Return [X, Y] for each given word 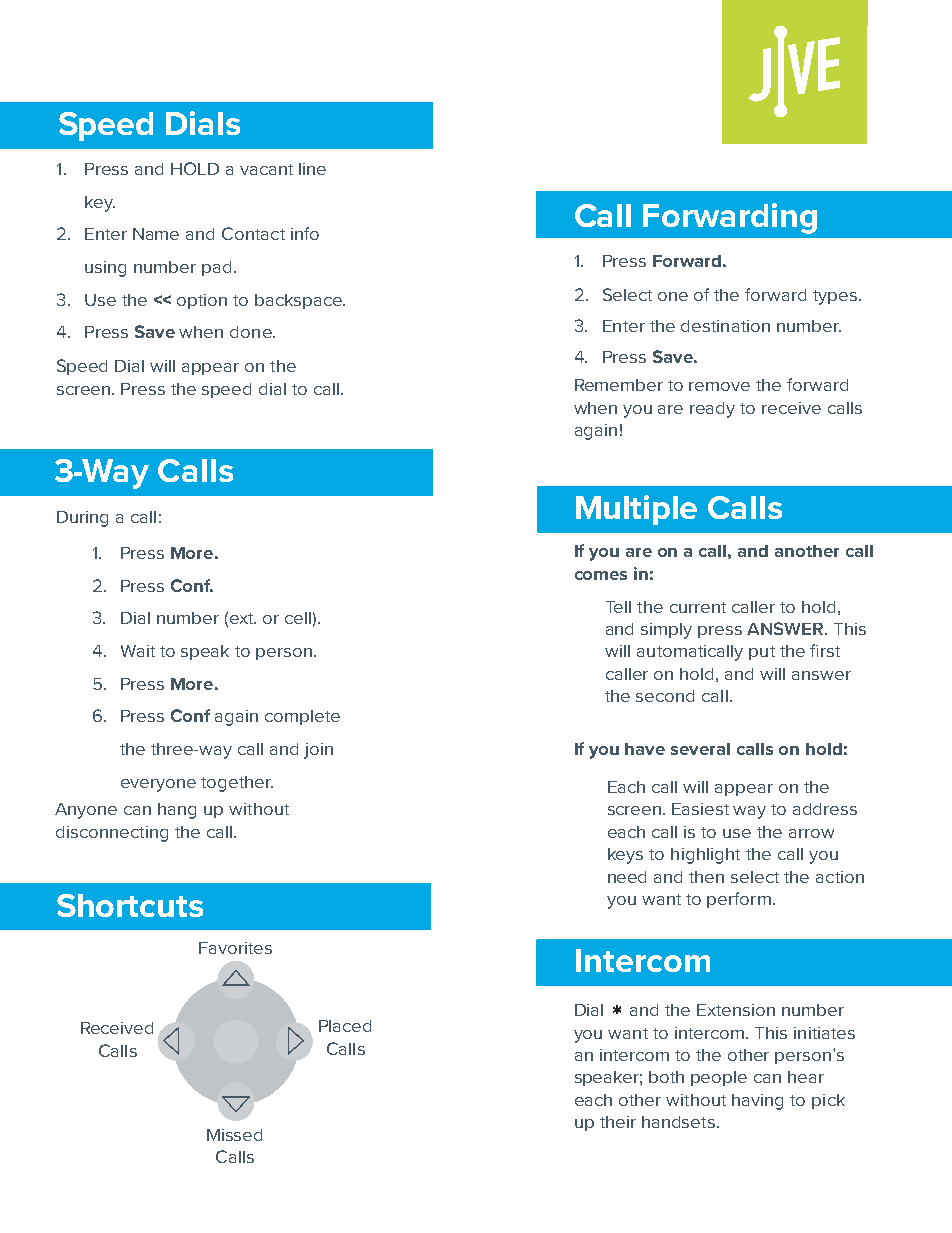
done [252, 332]
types [835, 297]
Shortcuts [130, 905]
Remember [619, 385]
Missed [234, 1135]
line [312, 169]
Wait [138, 651]
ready [712, 410]
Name [156, 234]
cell [298, 618]
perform [739, 900]
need [627, 877]
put [762, 653]
